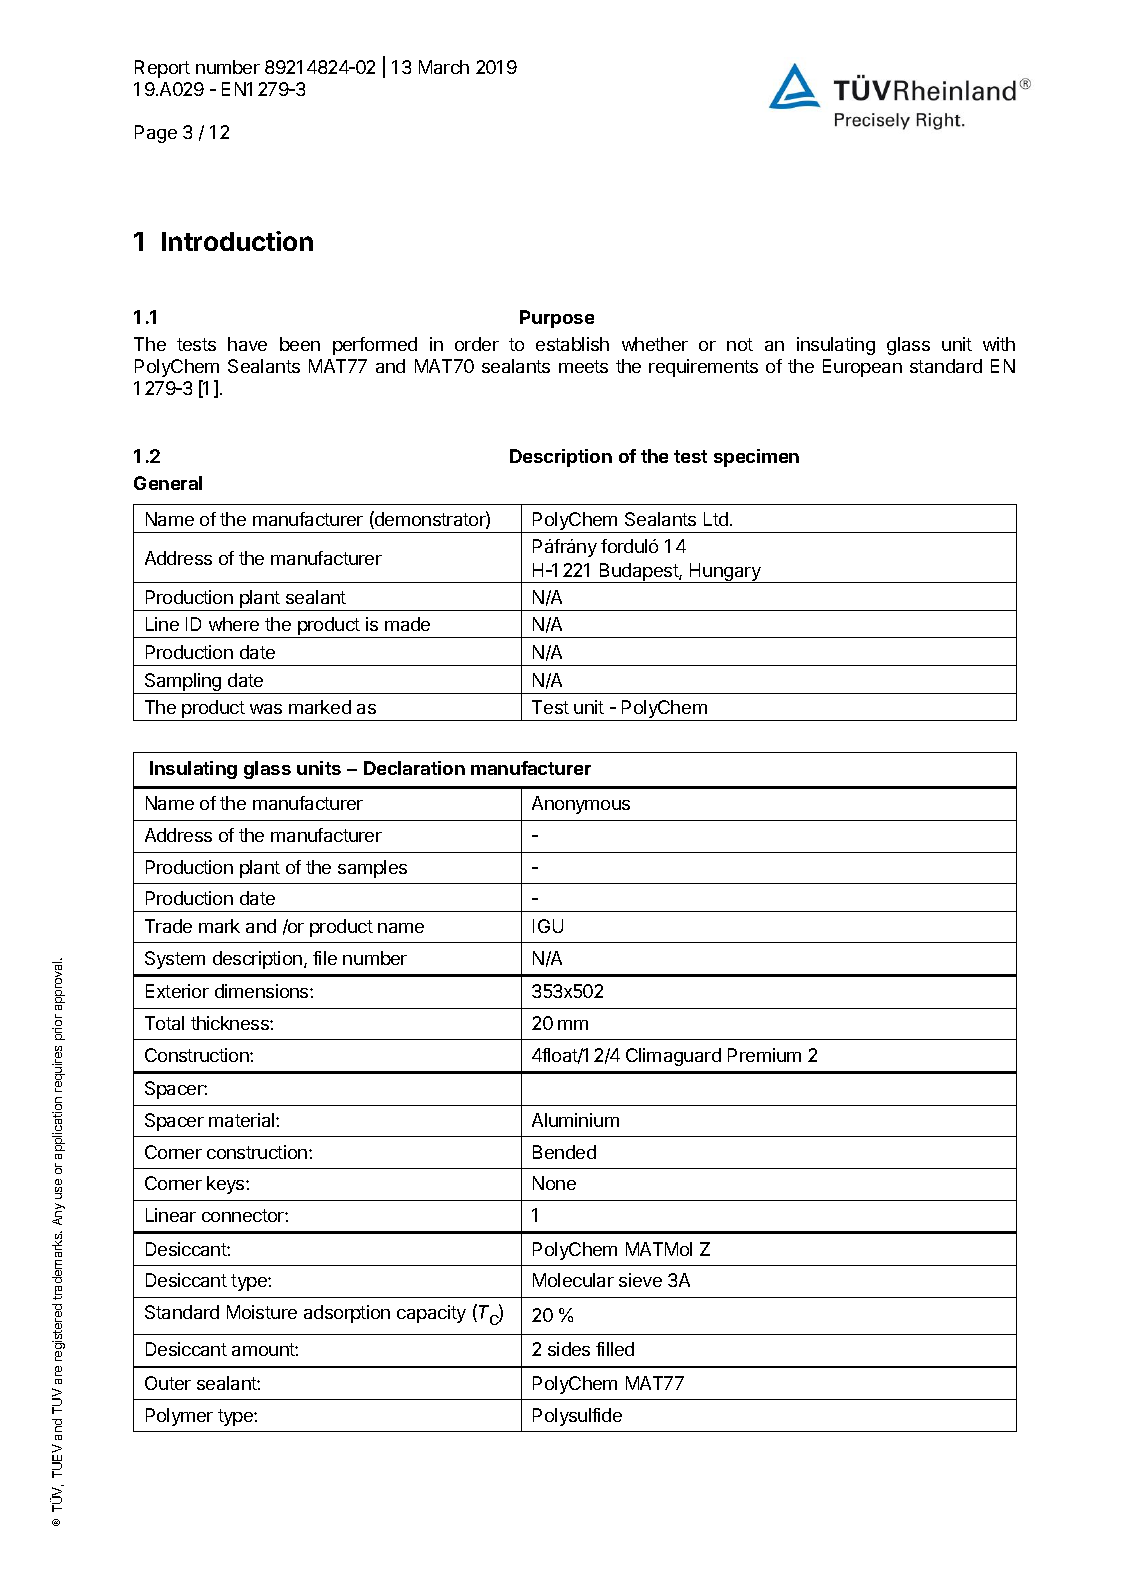 The width and height of the screenshot is (1123, 1588). Describe the element at coordinates (444, 67) in the screenshot. I see `March` at that location.
